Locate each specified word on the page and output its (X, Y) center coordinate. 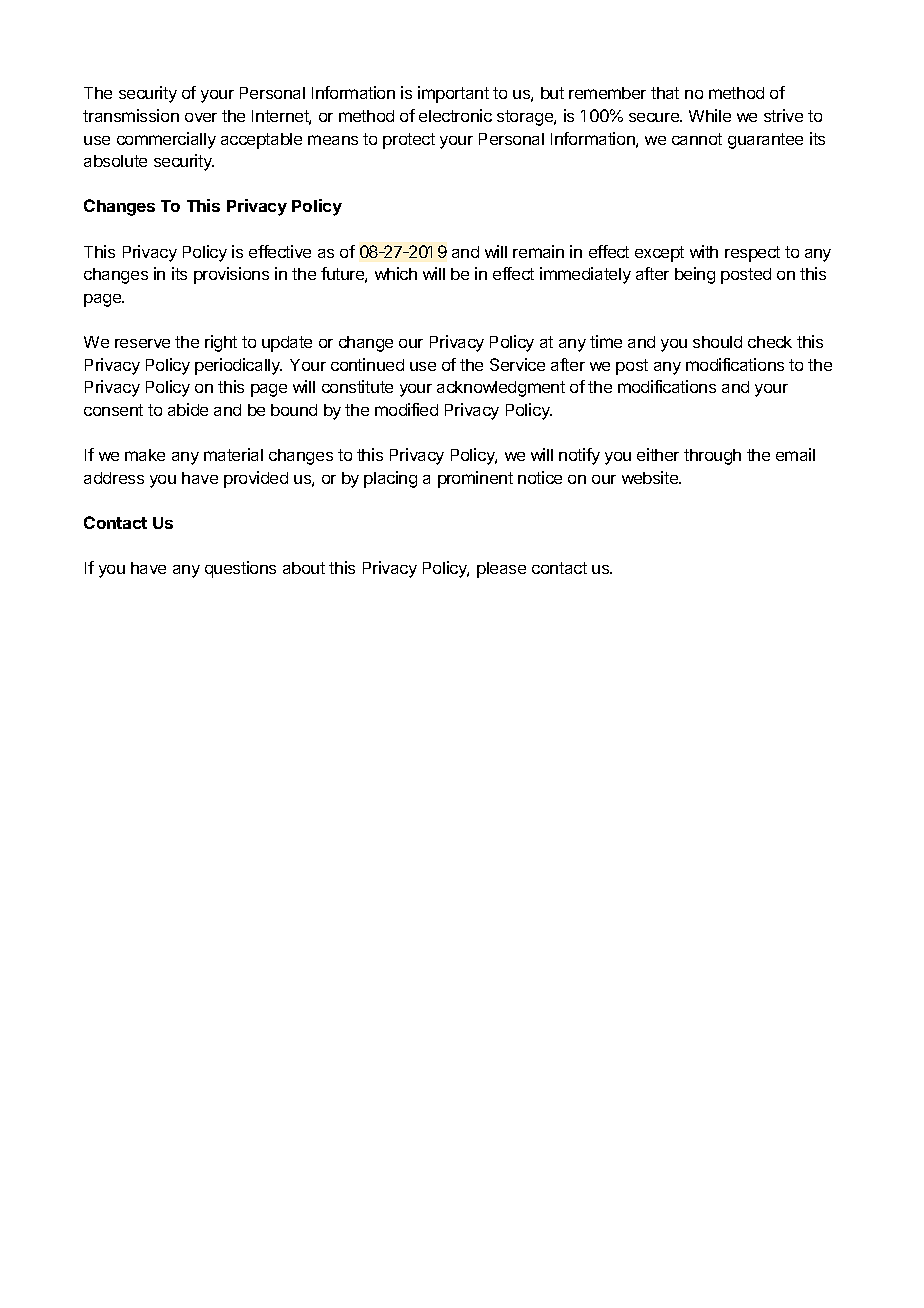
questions (240, 569)
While (710, 115)
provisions (231, 275)
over (201, 117)
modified (406, 409)
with (704, 251)
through (712, 457)
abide (188, 409)
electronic (455, 115)
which (396, 273)
